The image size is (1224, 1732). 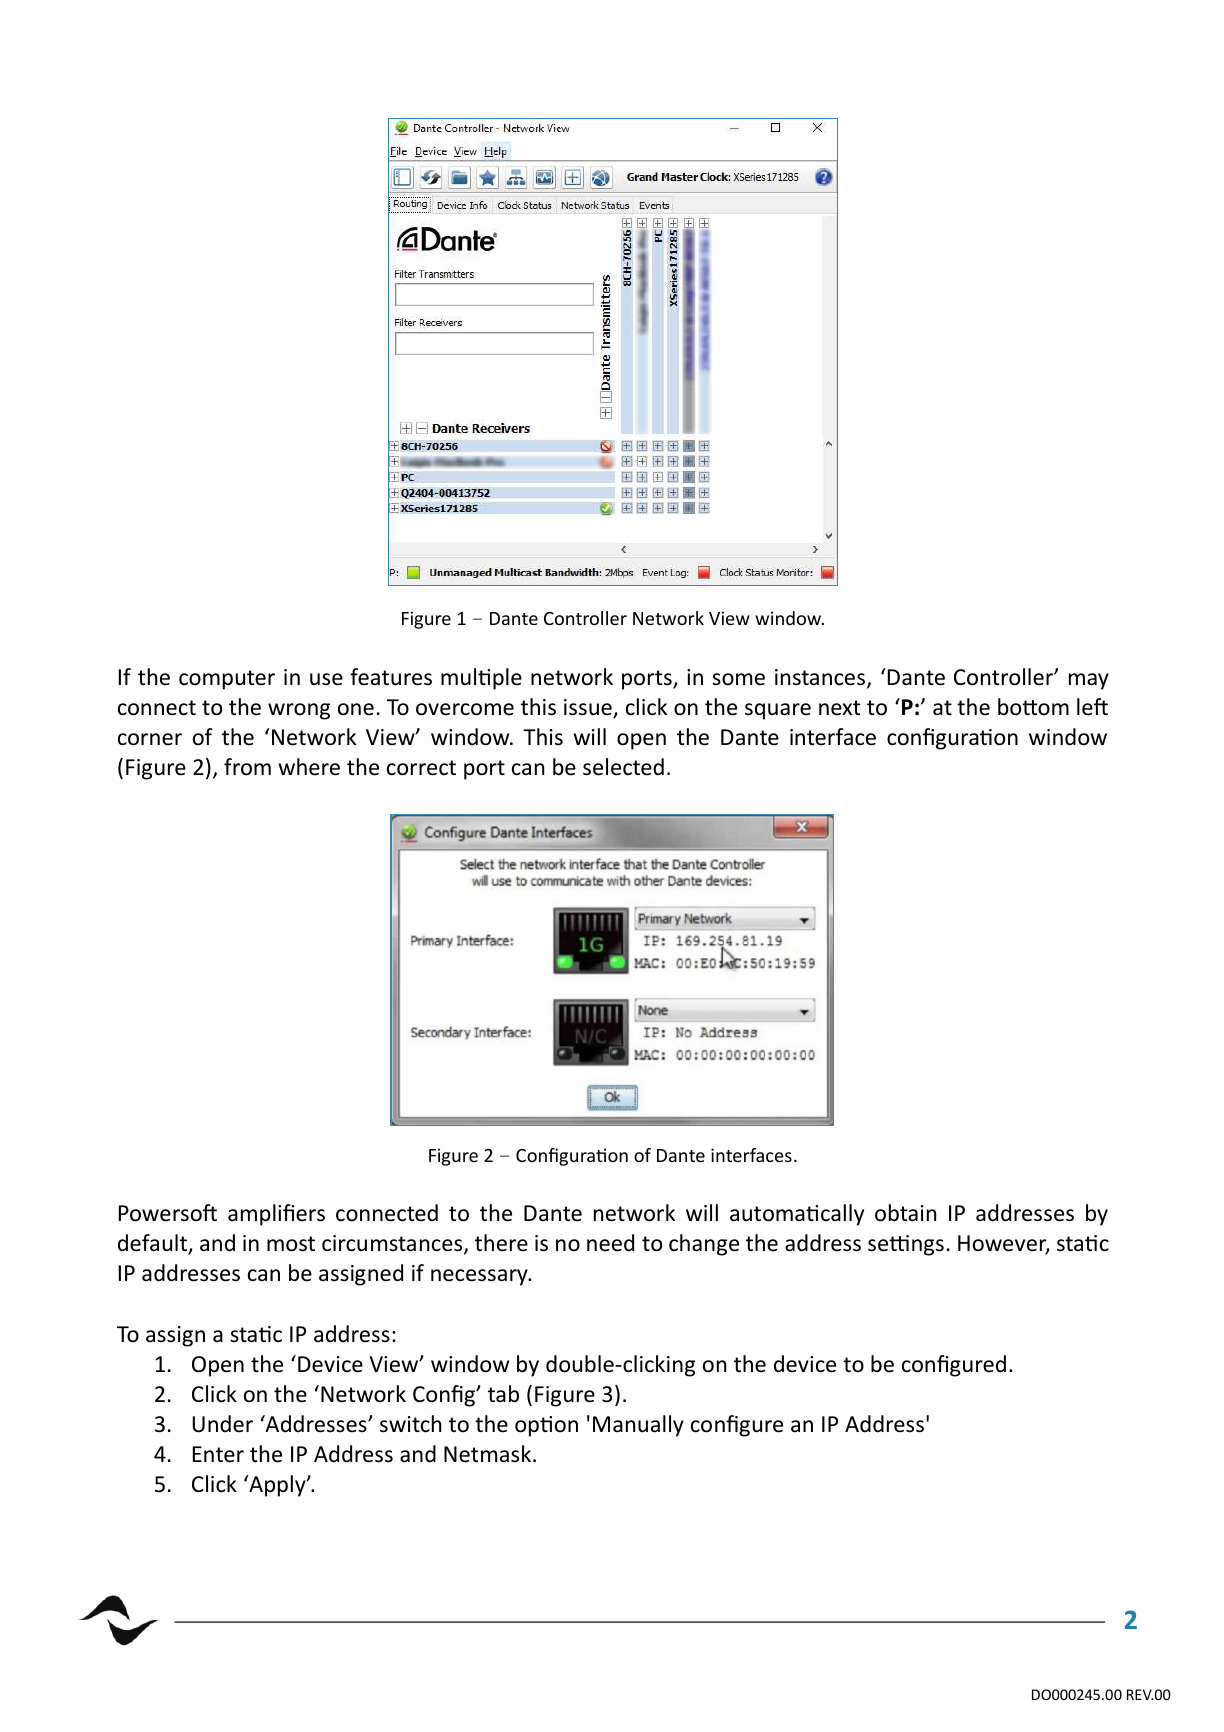 I want to click on Enter, so click(x=218, y=1454).
